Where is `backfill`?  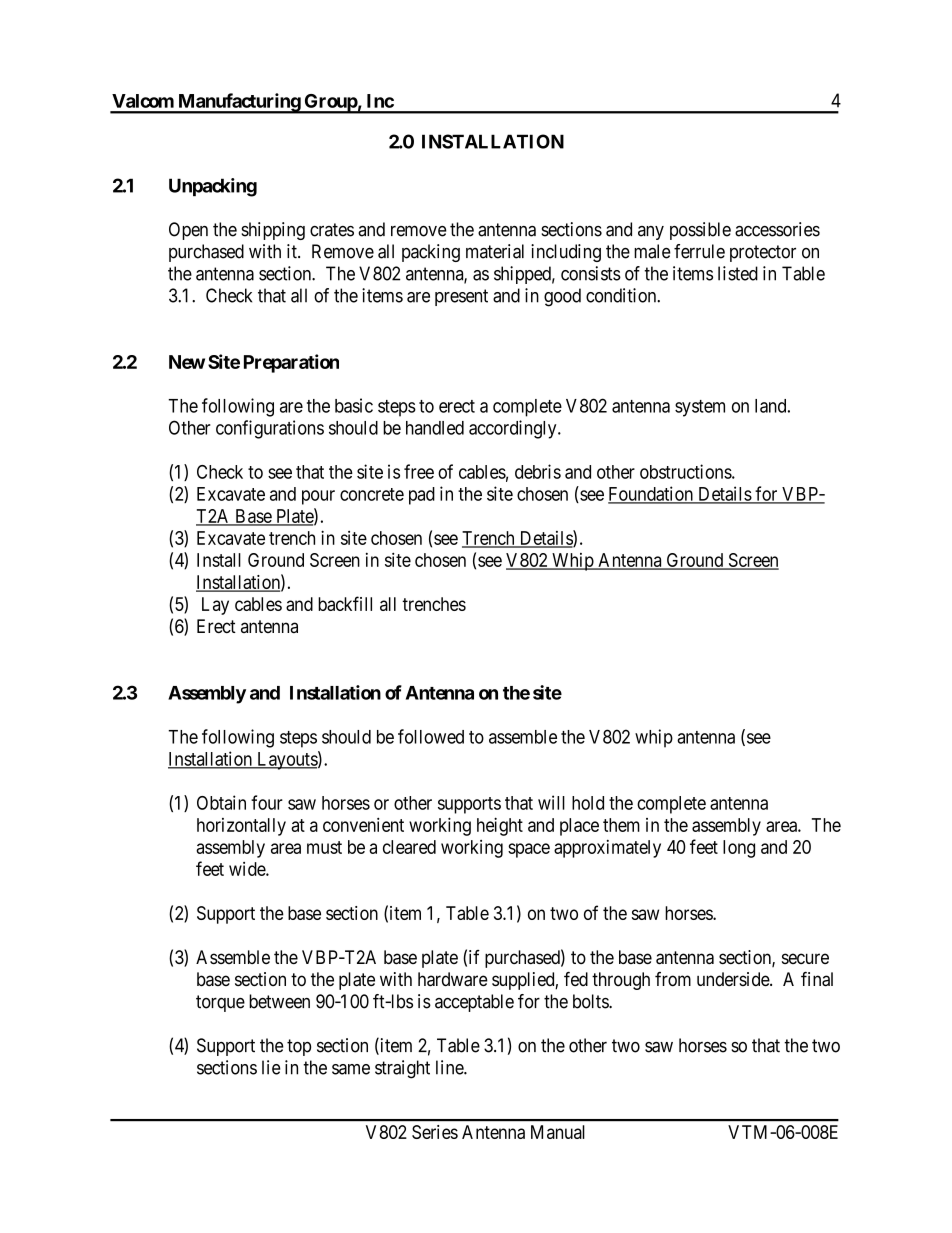
backfill is located at coordinates (345, 603).
